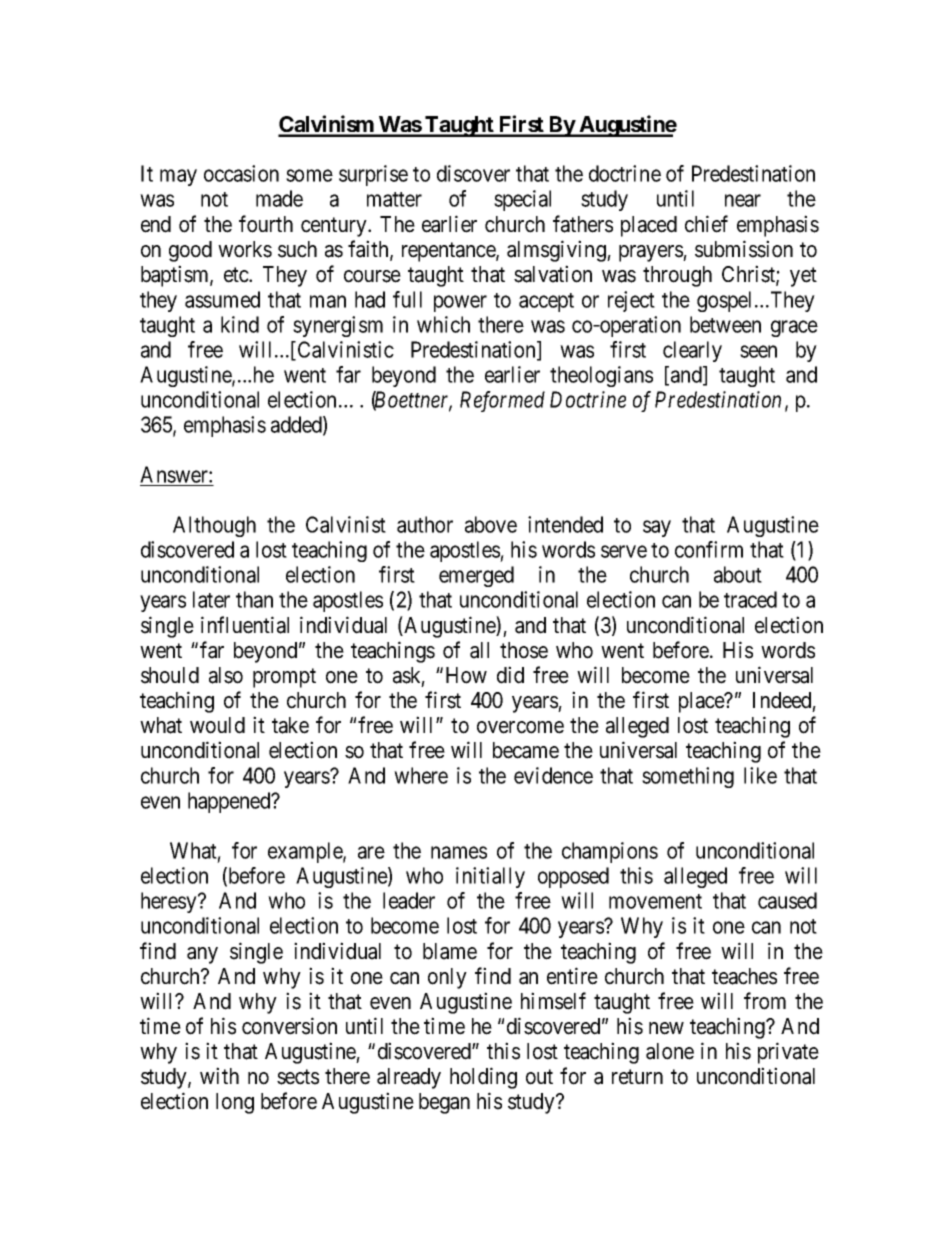  Describe the element at coordinates (219, 1075) in the screenshot. I see `with` at that location.
